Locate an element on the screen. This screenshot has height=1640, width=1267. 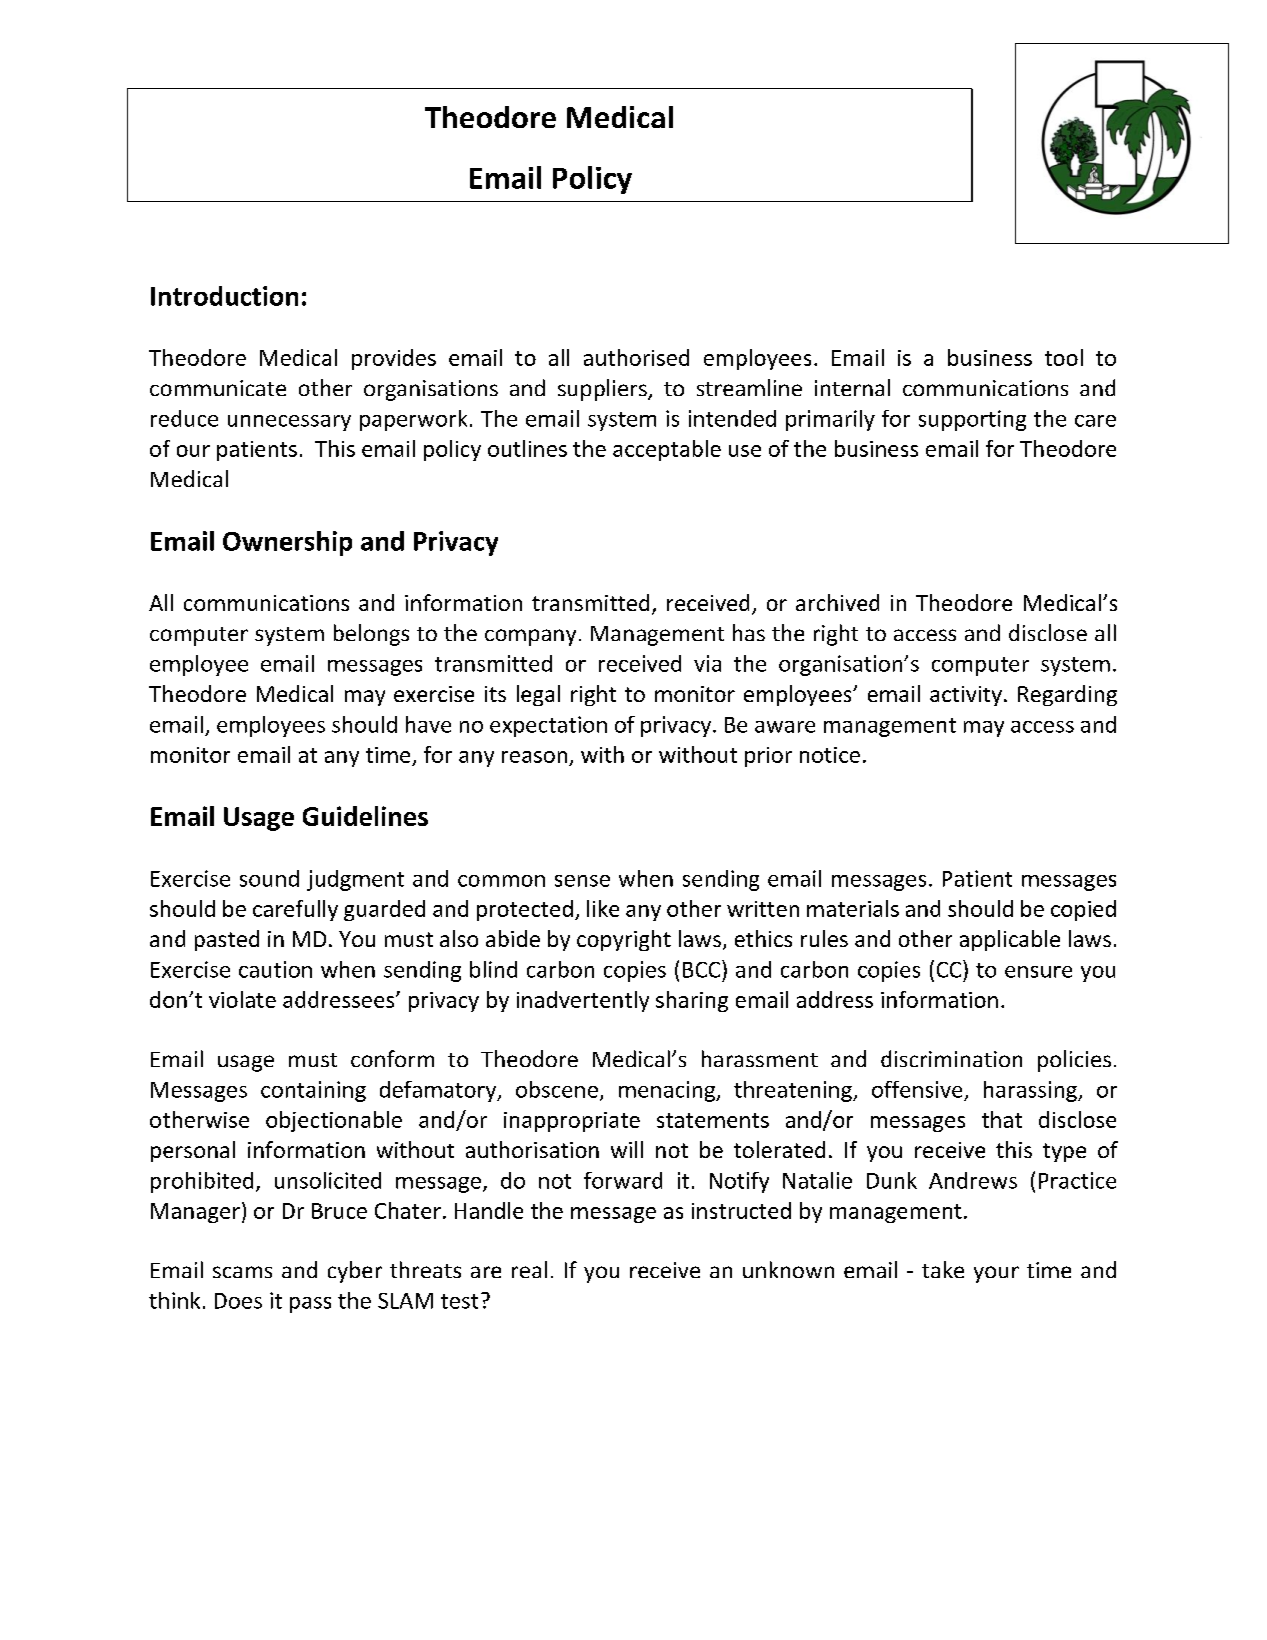
Ownership is located at coordinates (287, 543).
